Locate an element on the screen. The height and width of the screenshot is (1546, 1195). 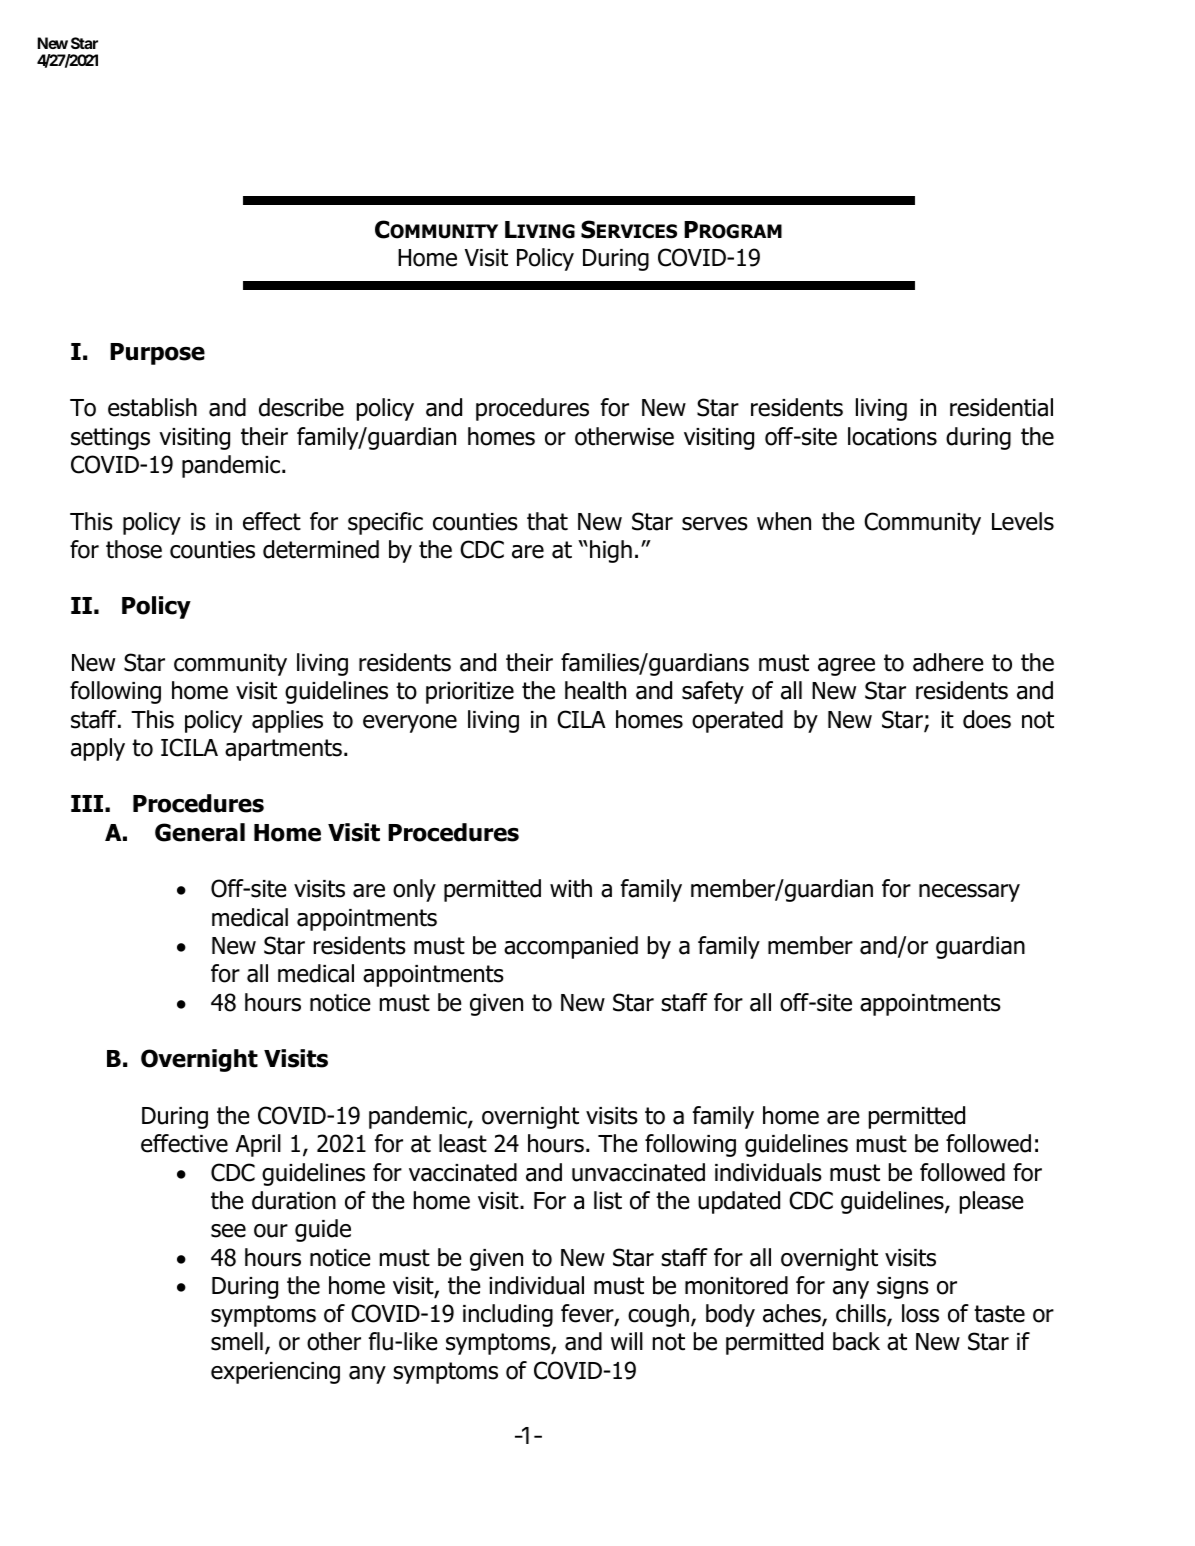
that is located at coordinates (547, 521).
